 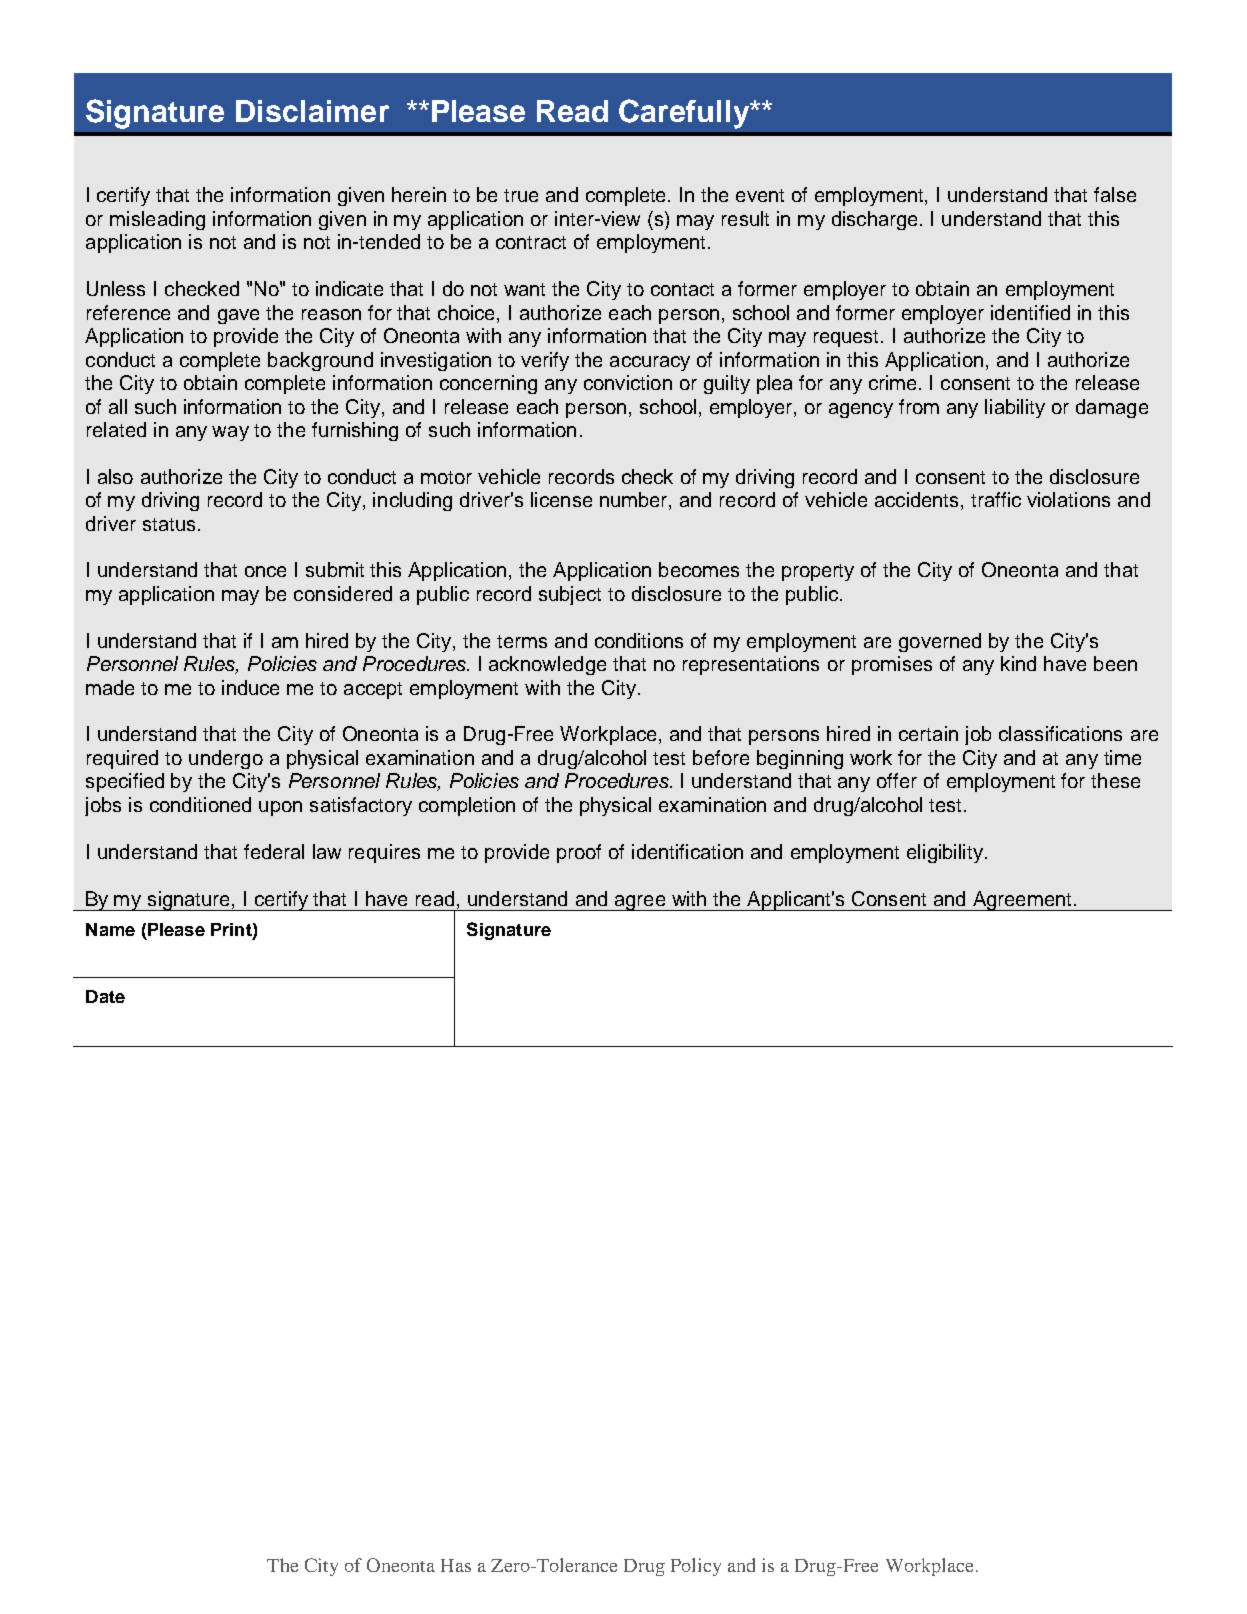 I want to click on number, so click(x=635, y=501).
